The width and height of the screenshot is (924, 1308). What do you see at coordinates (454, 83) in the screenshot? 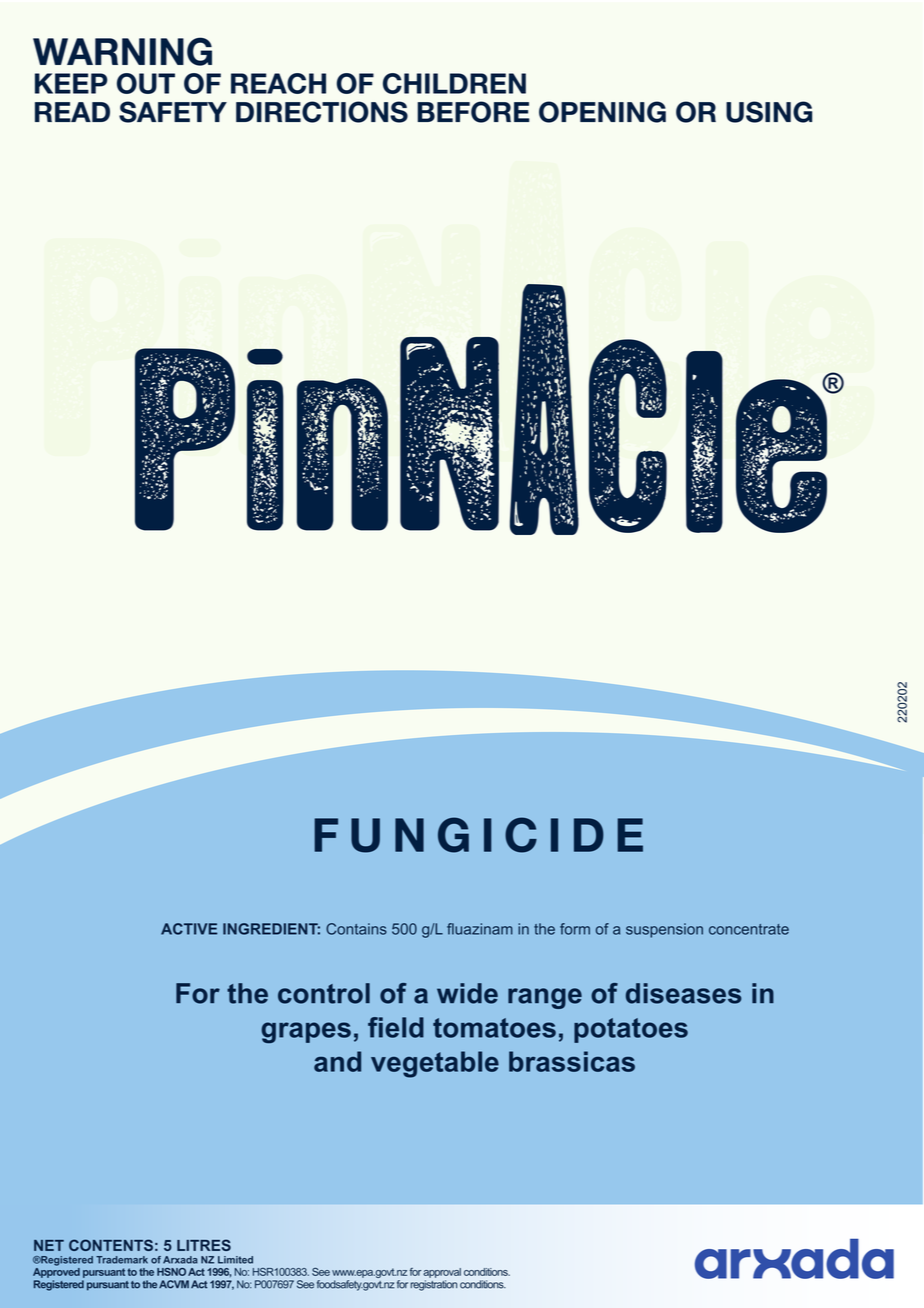
I see `CHILDREN` at bounding box center [454, 83].
